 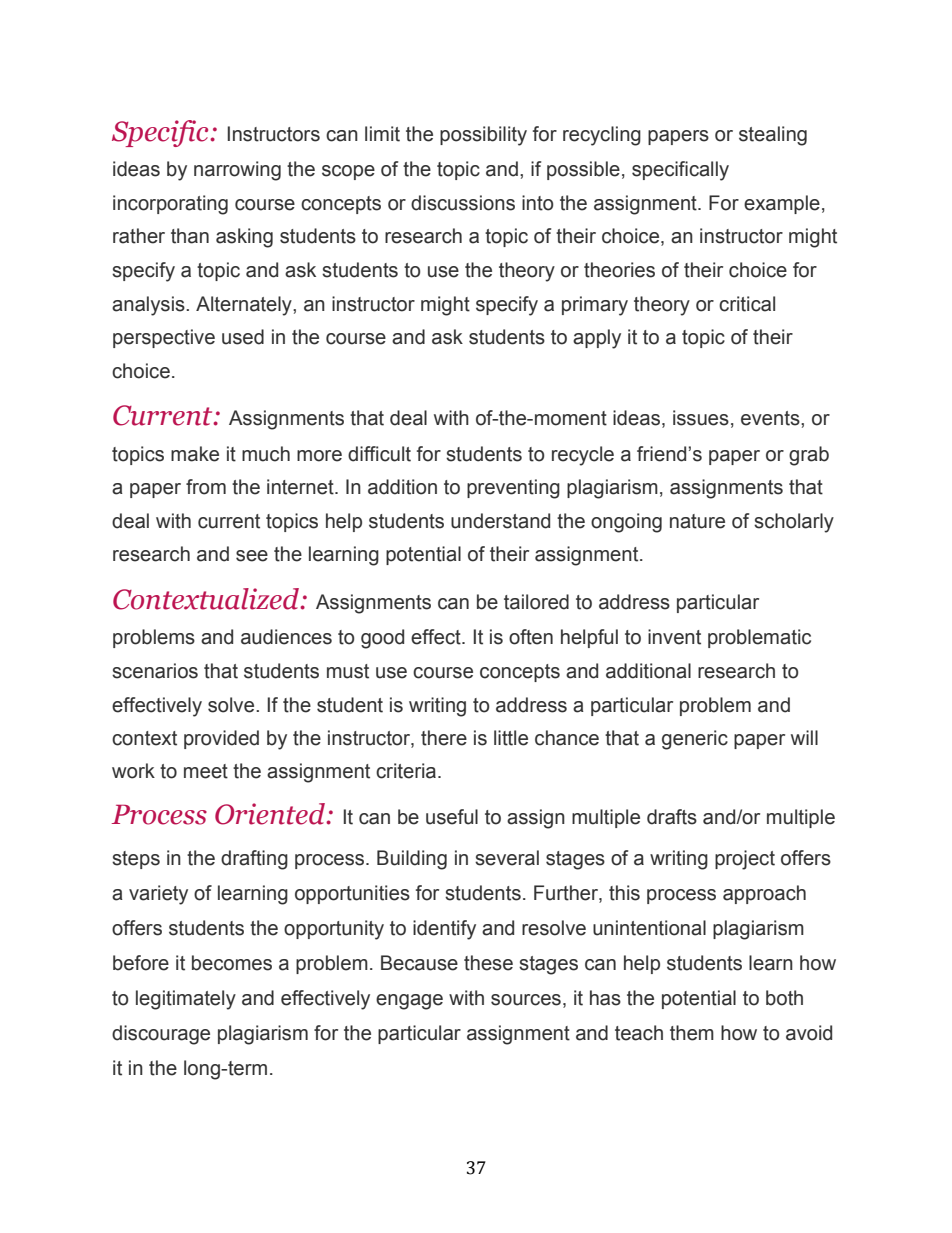 What do you see at coordinates (483, 136) in the screenshot?
I see `possibility` at bounding box center [483, 136].
